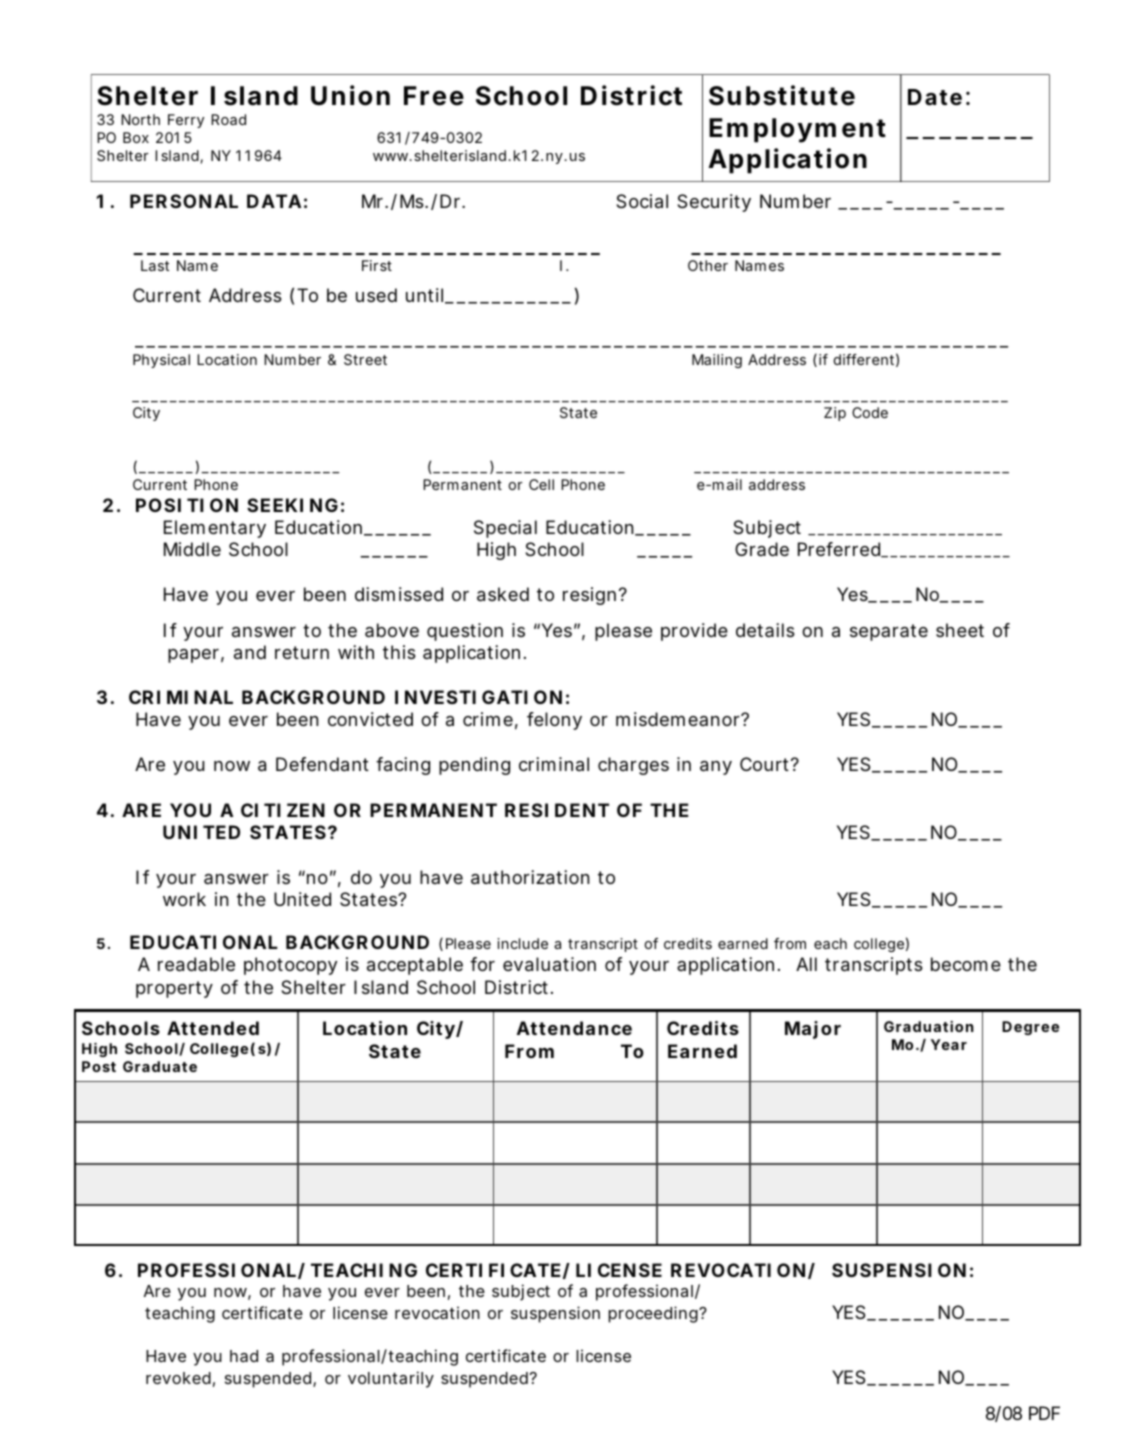 The image size is (1124, 1455). I want to click on Attendance, so click(574, 1028).
